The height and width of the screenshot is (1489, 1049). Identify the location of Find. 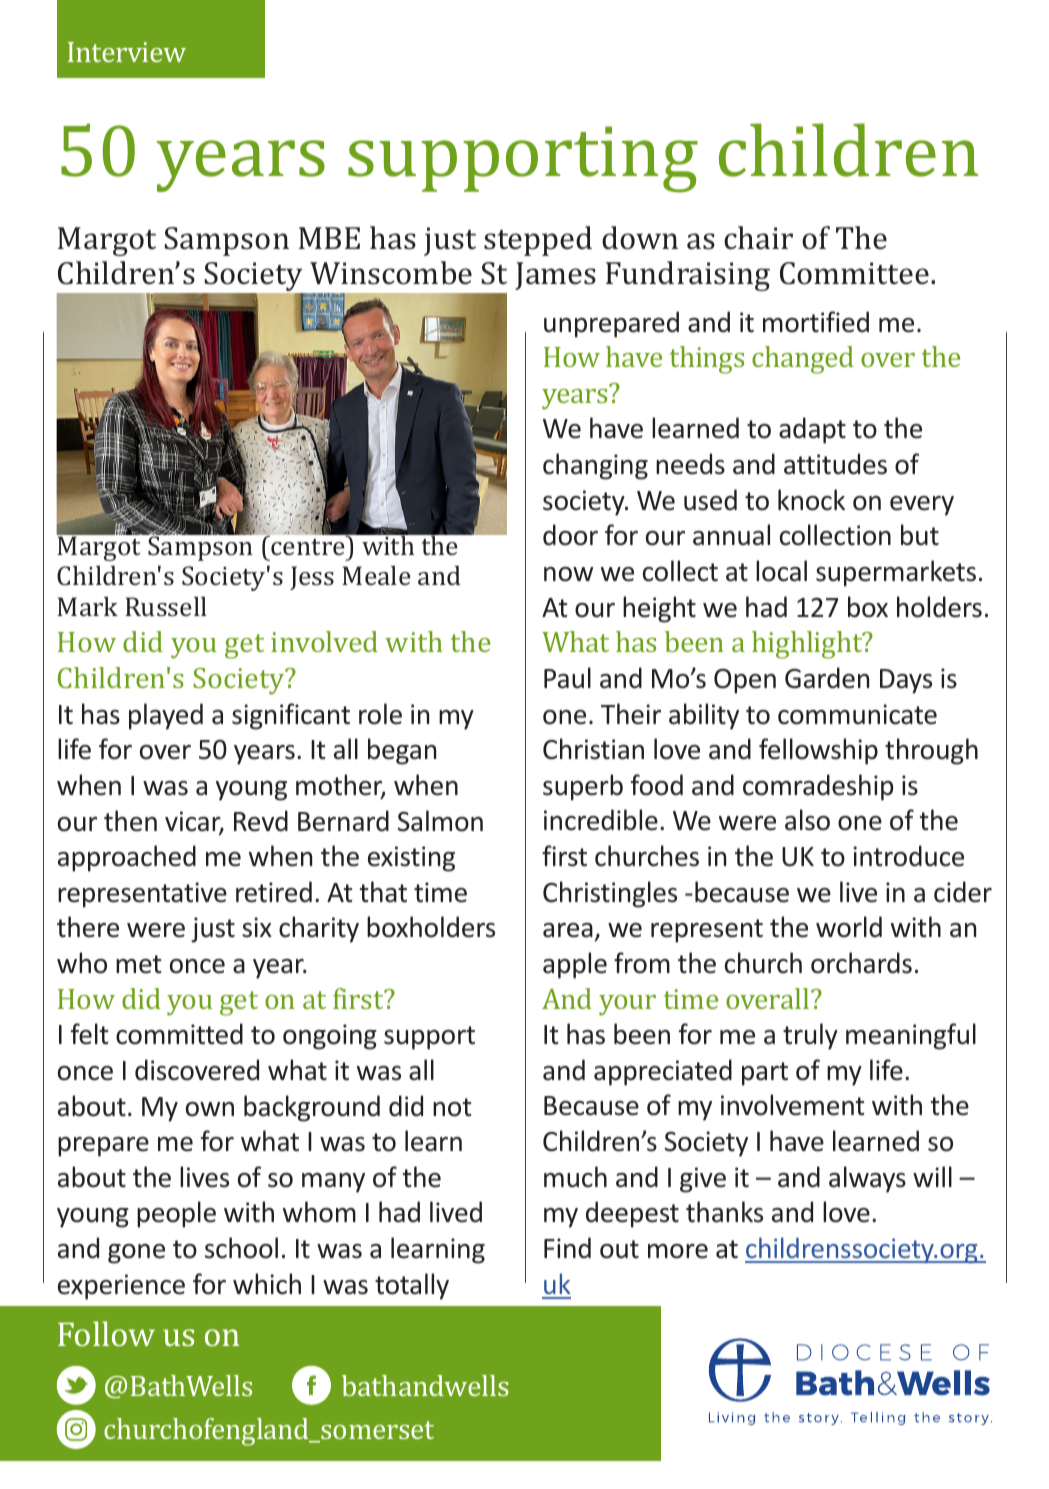
(567, 1248).
